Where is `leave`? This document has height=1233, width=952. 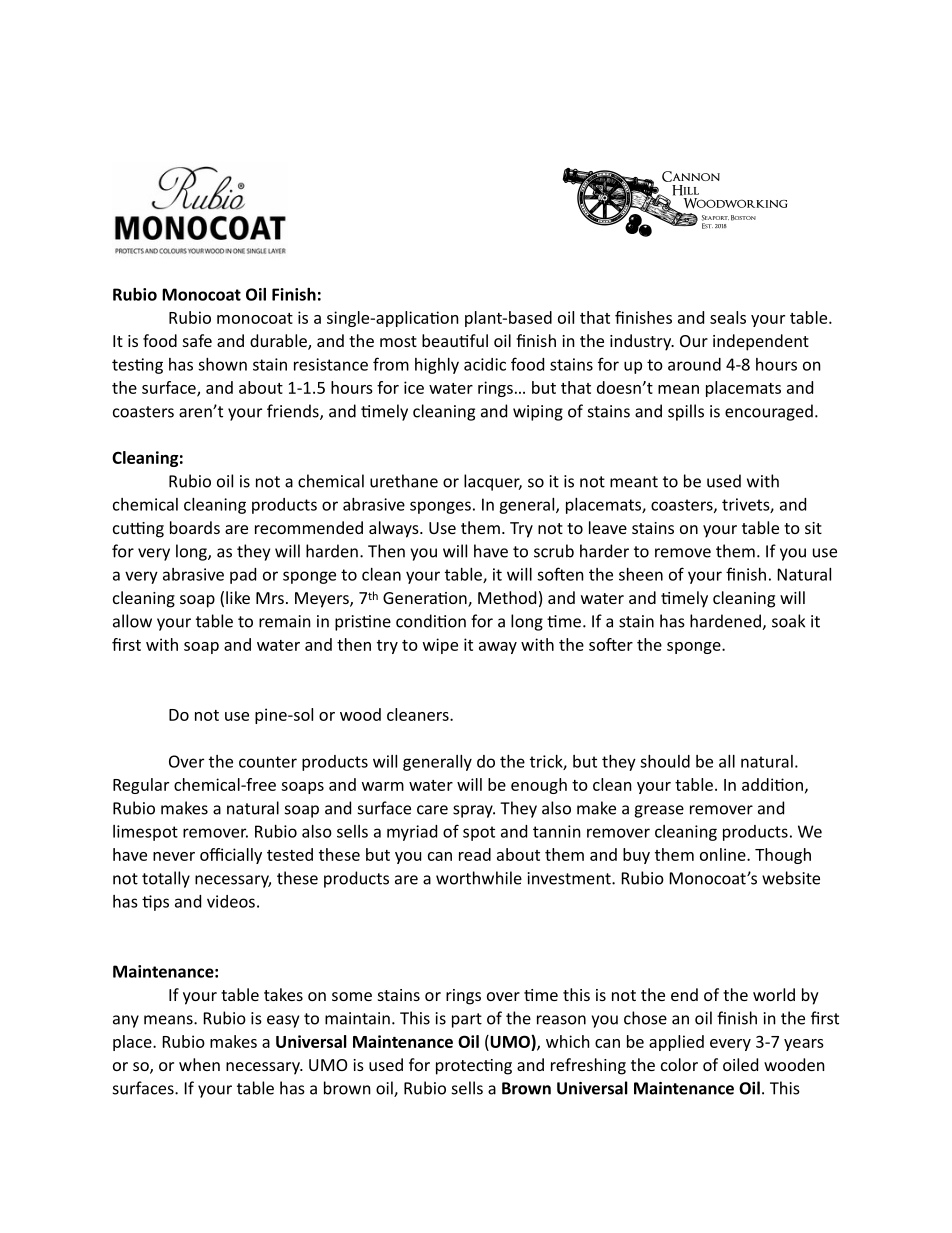 leave is located at coordinates (608, 527).
